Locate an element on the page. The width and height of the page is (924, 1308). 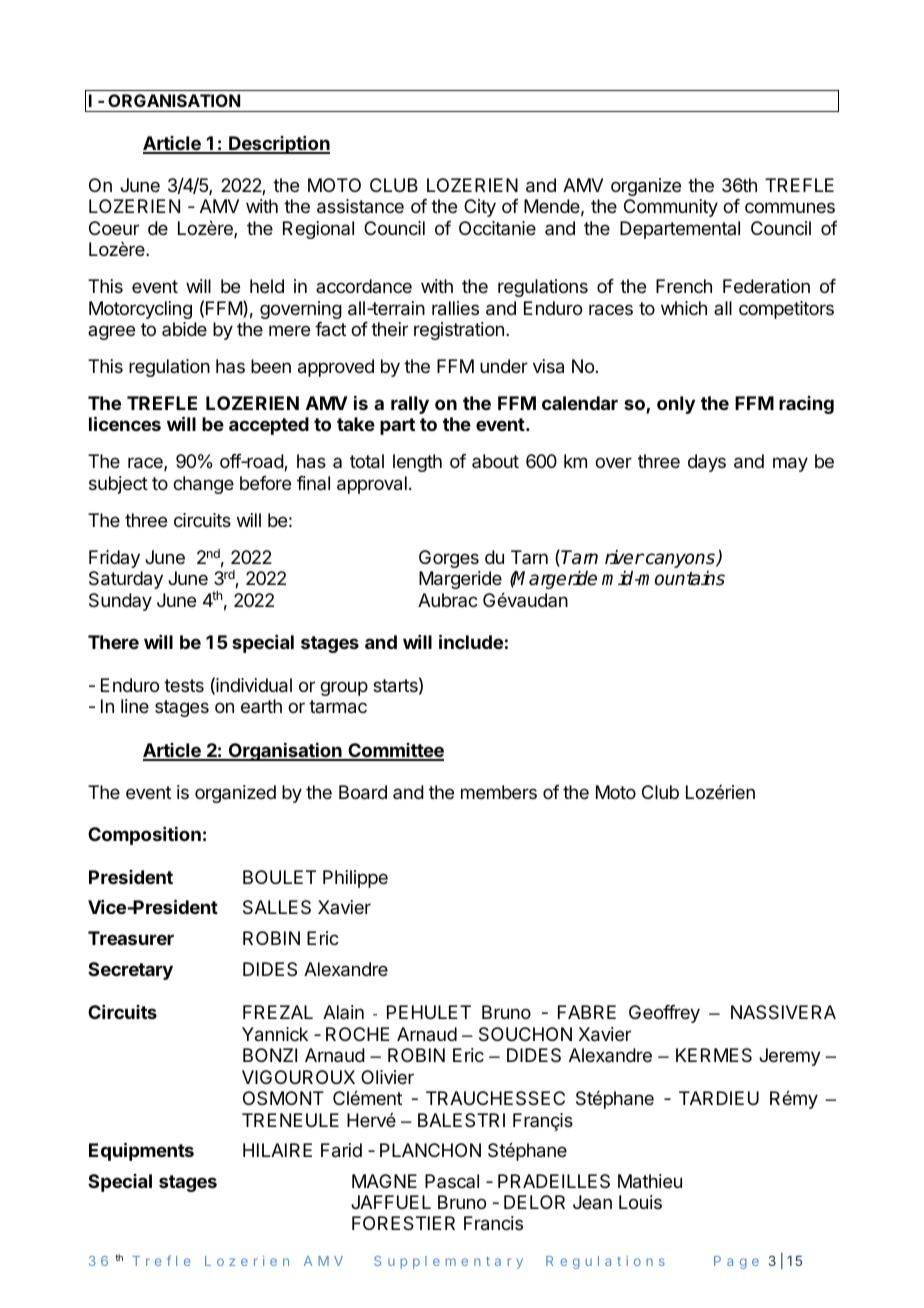
City is located at coordinates (480, 208).
